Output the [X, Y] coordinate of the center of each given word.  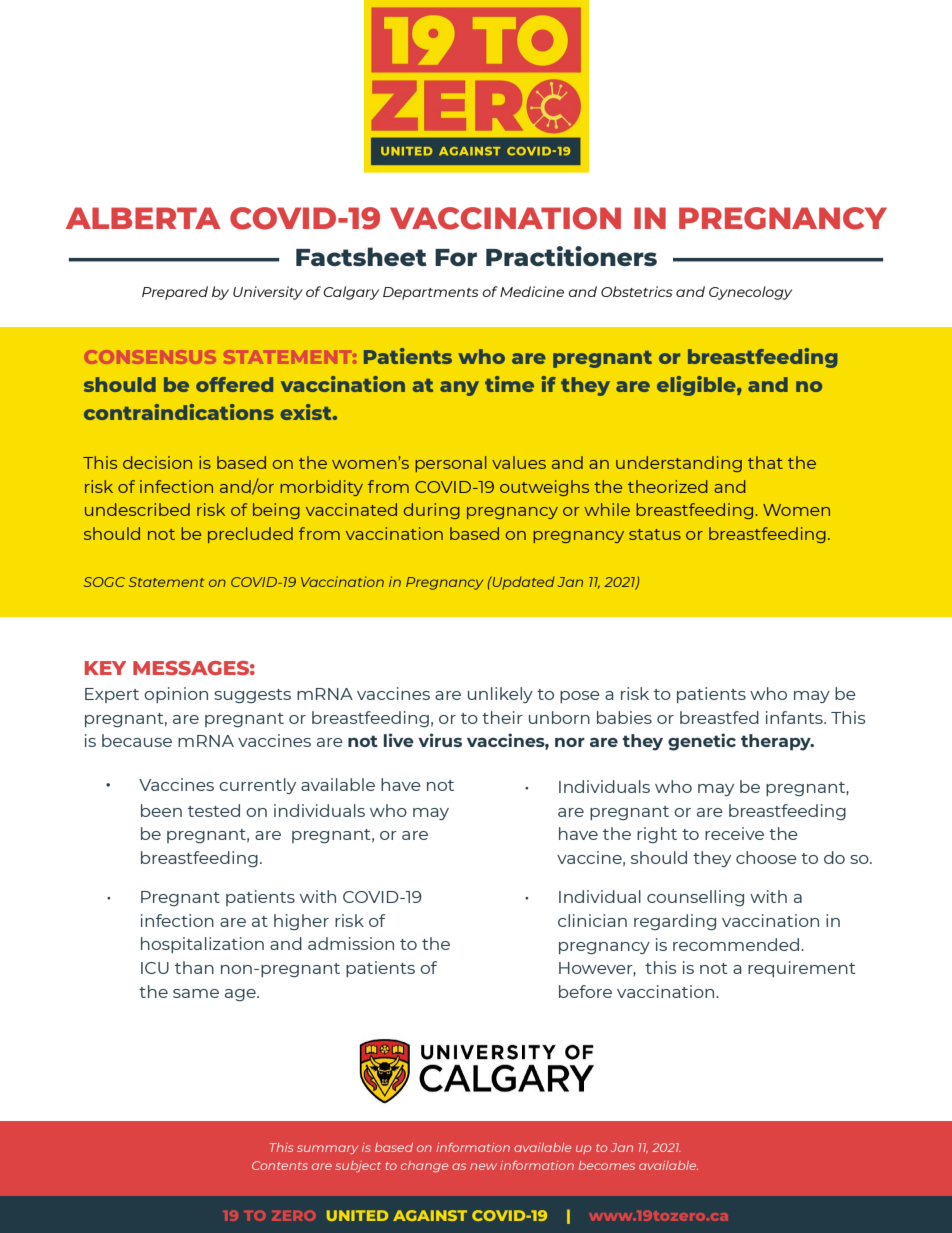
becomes [606, 1165]
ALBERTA [143, 218]
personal [451, 464]
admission [351, 943]
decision [157, 462]
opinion [176, 695]
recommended [737, 944]
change [424, 1166]
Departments [431, 293]
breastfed [719, 717]
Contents [280, 1165]
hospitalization [202, 945]
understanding [679, 464]
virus [440, 740]
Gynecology [750, 293]
